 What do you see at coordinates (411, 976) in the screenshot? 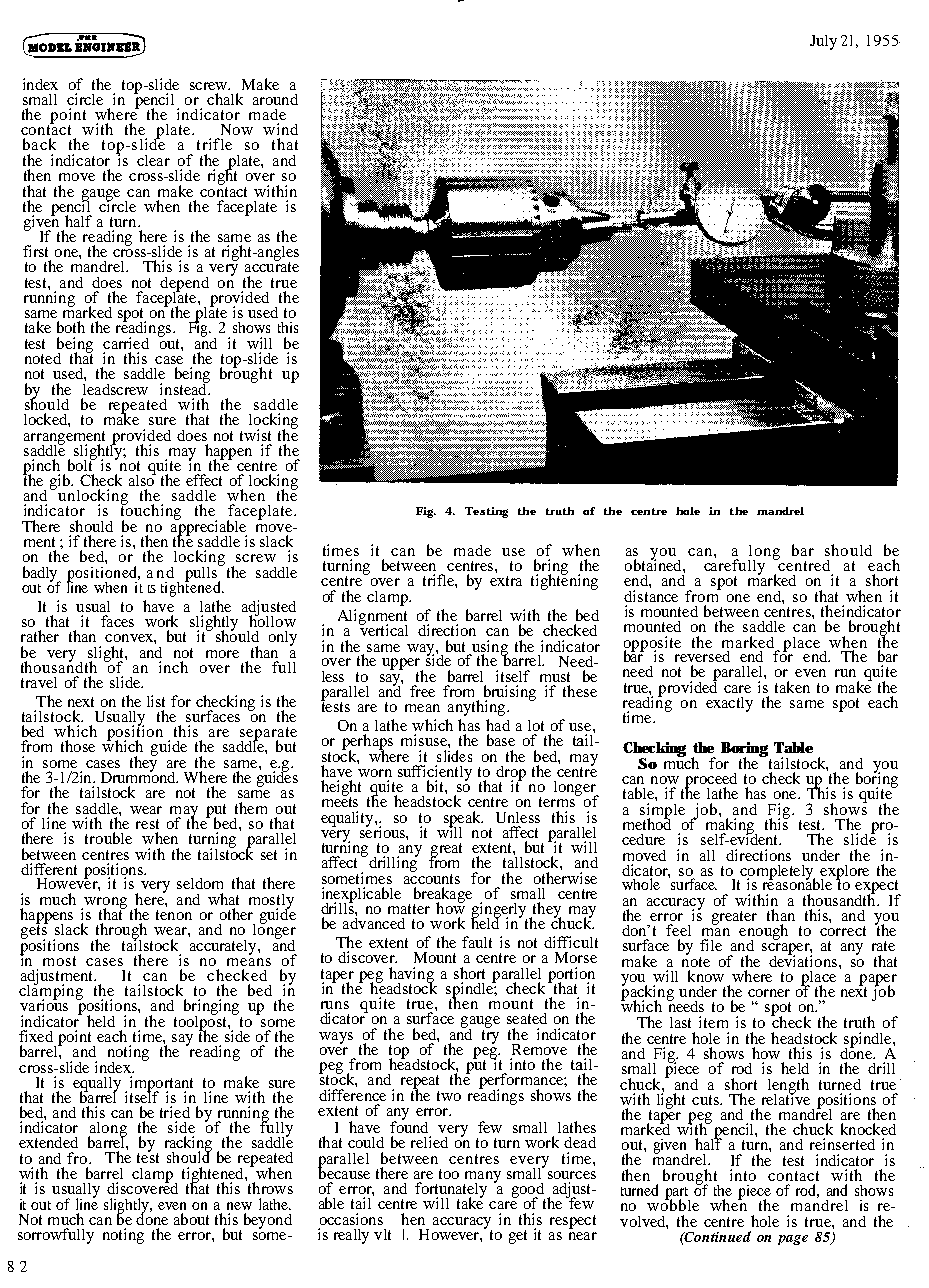
I see `having` at bounding box center [411, 976].
